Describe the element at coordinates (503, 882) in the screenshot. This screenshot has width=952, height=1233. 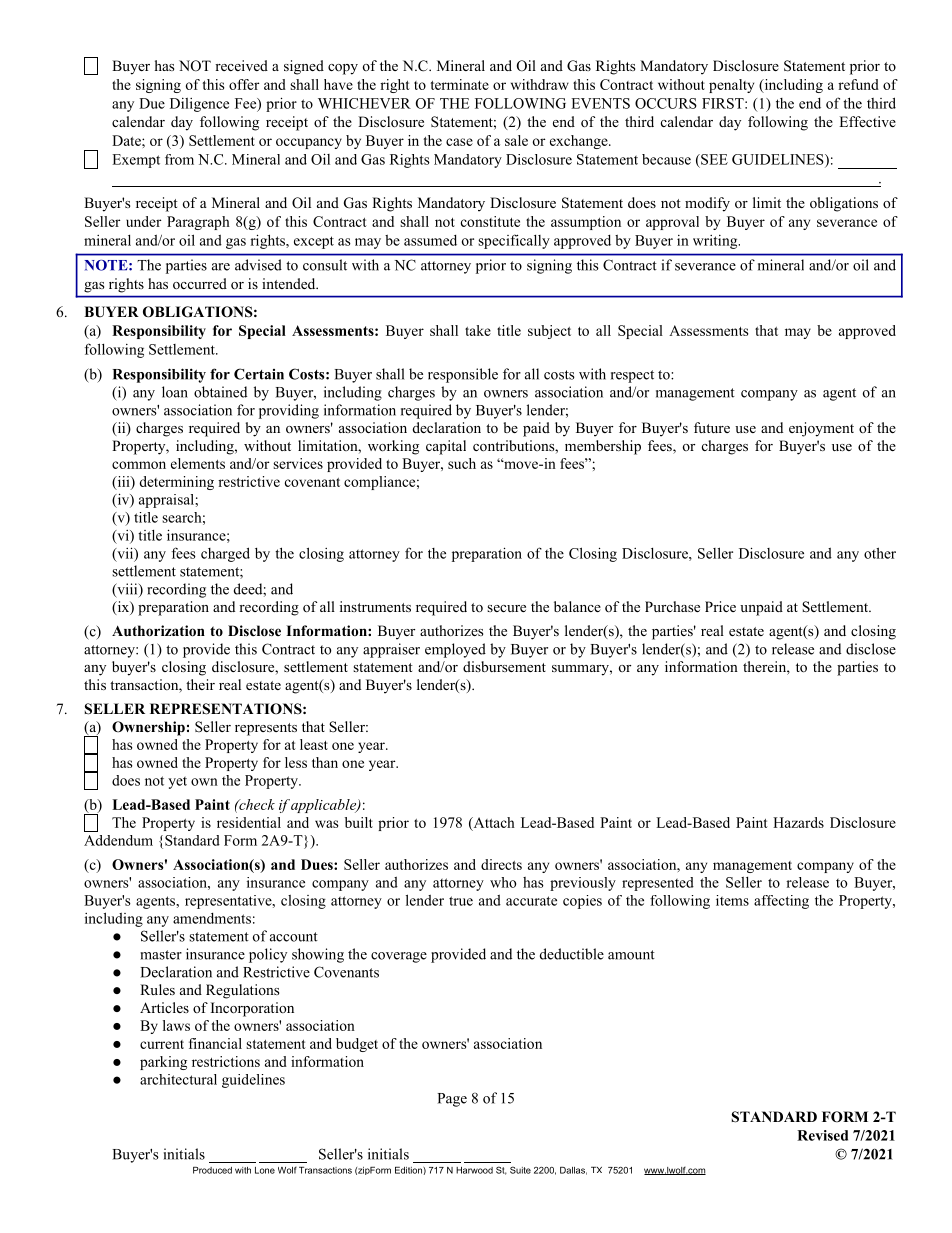
I see `who` at that location.
